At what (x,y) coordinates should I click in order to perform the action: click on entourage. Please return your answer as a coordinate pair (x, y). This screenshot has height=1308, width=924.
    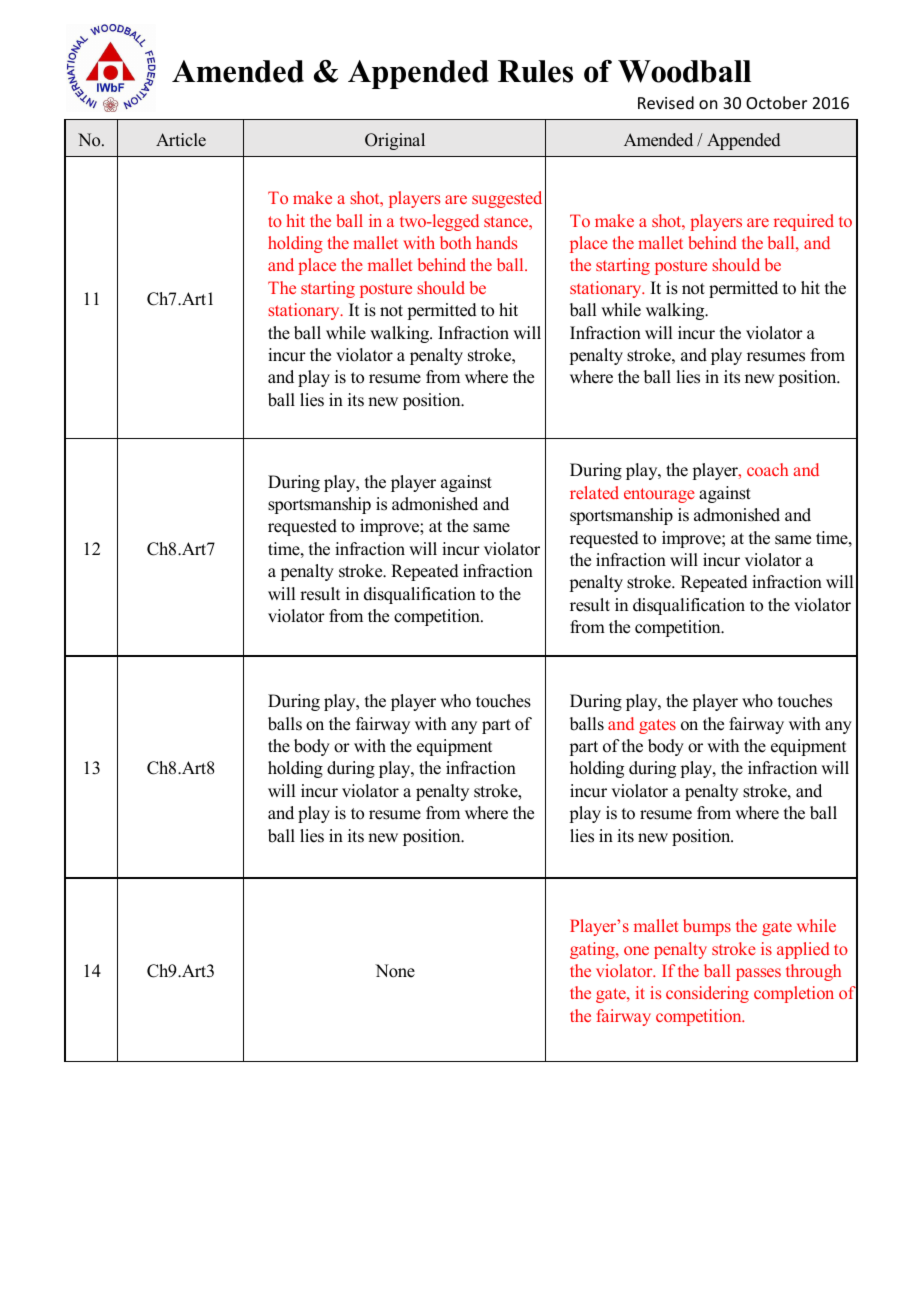
    Looking at the image, I should click on (659, 495).
